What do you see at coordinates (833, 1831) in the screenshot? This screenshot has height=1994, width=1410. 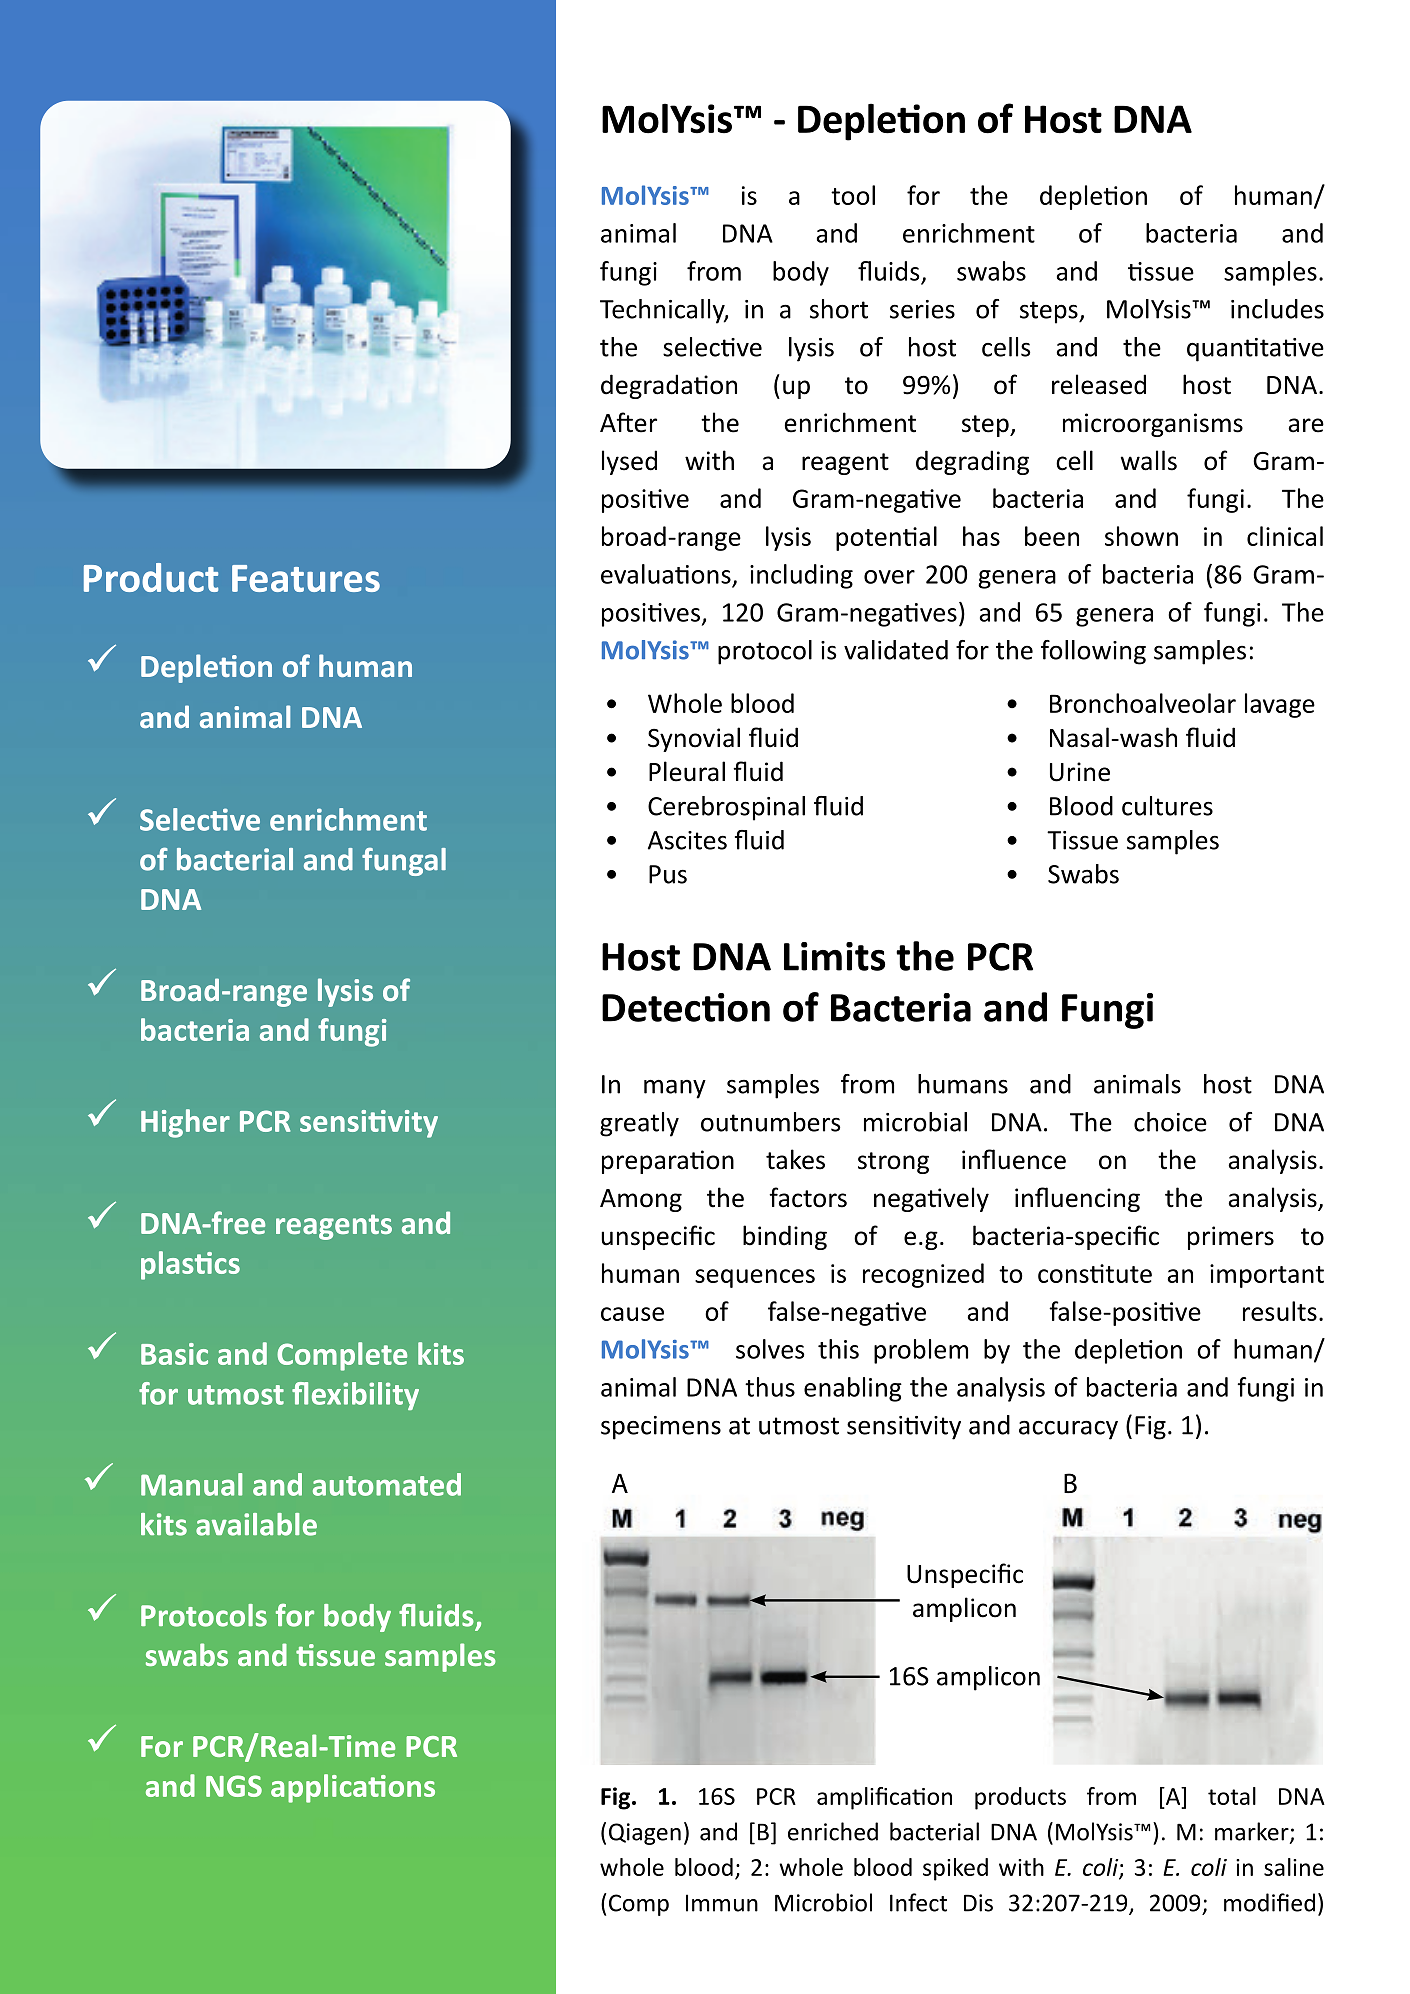 I see `enriched` at bounding box center [833, 1831].
